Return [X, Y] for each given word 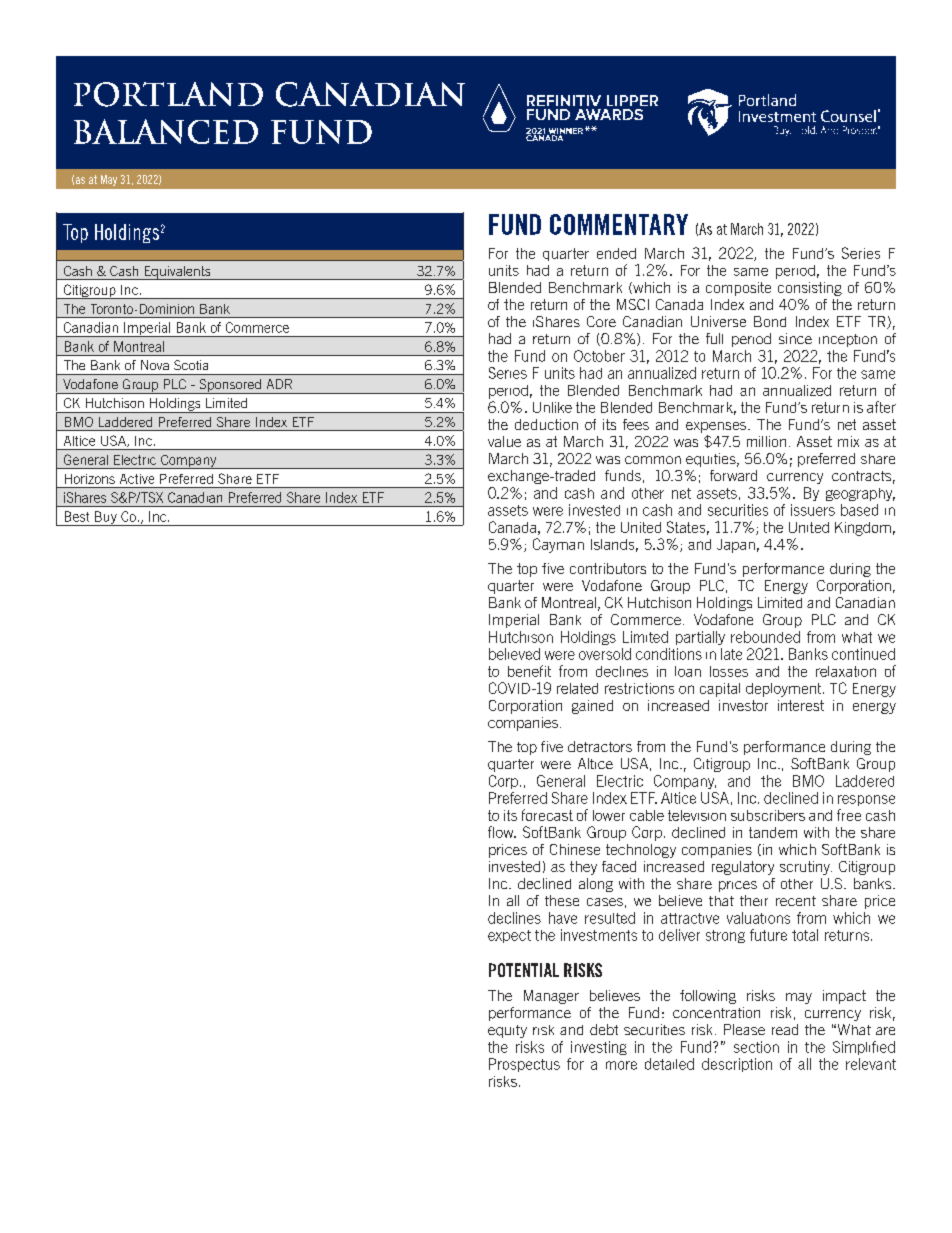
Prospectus [524, 1065]
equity [507, 1031]
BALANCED [166, 131]
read [785, 1029]
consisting [810, 289]
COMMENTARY [619, 224]
